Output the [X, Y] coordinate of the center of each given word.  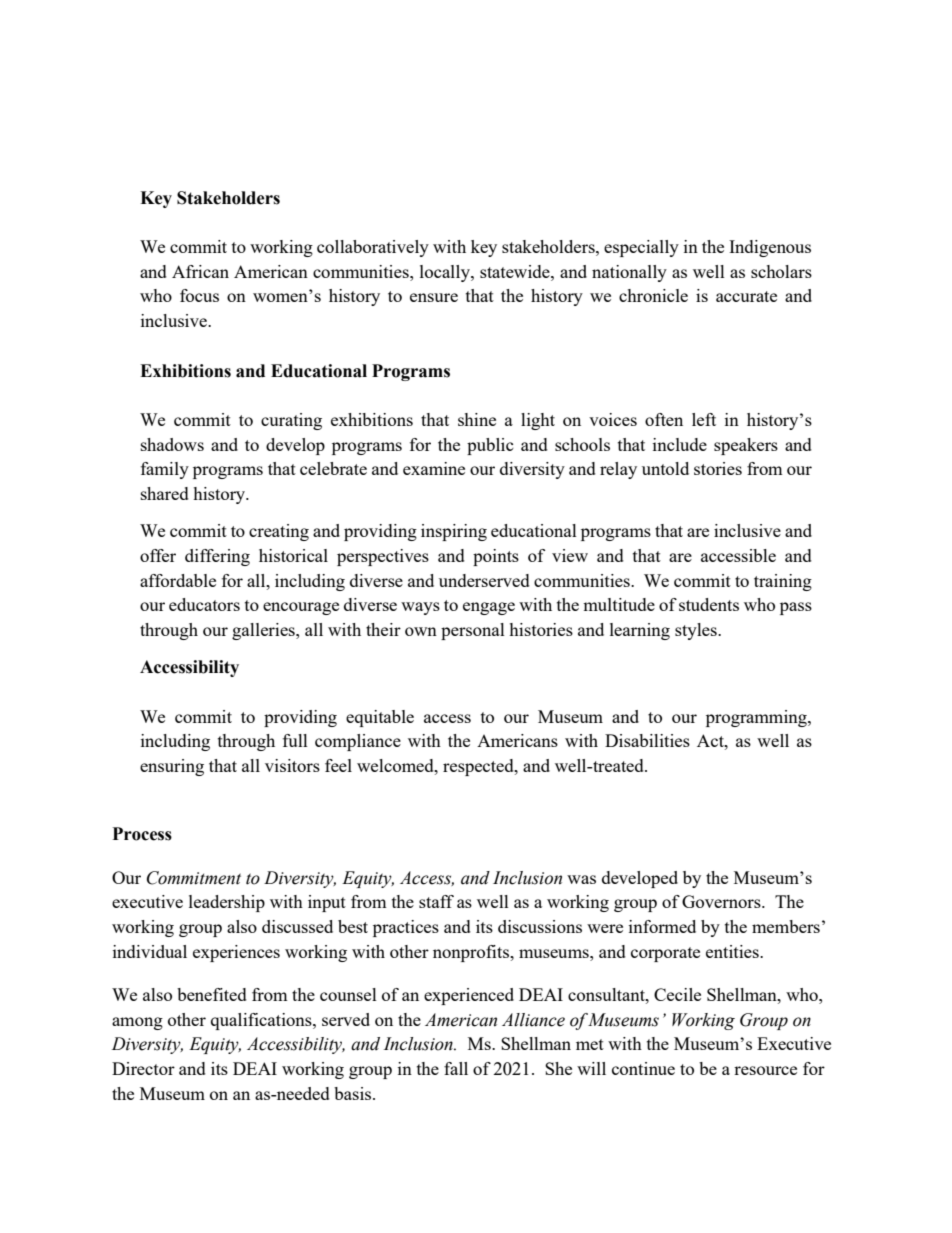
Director [143, 1068]
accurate [746, 296]
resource [765, 1070]
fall [456, 1068]
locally [446, 273]
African [200, 271]
